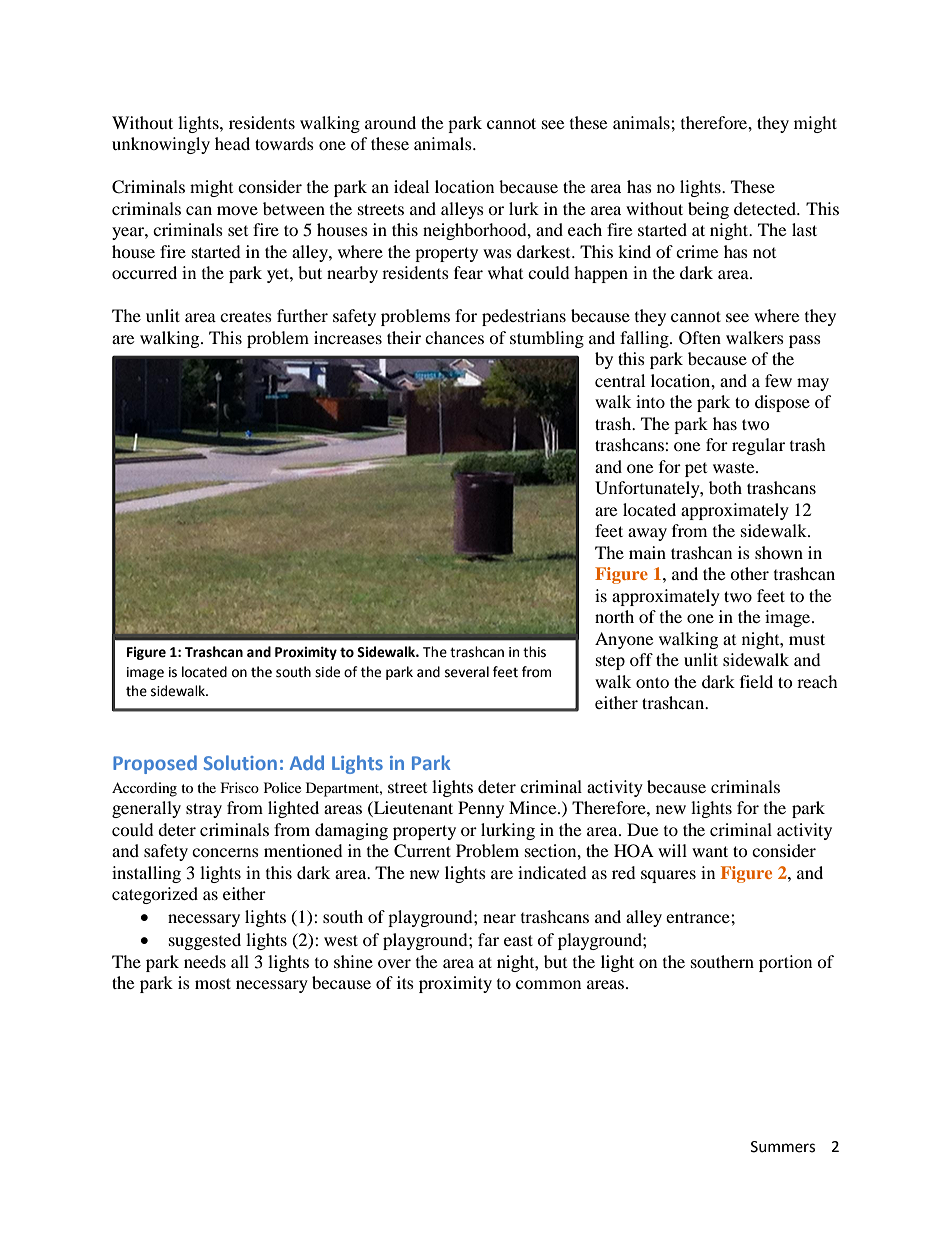 Image resolution: width=952 pixels, height=1233 pixels. I want to click on ideal, so click(411, 186).
